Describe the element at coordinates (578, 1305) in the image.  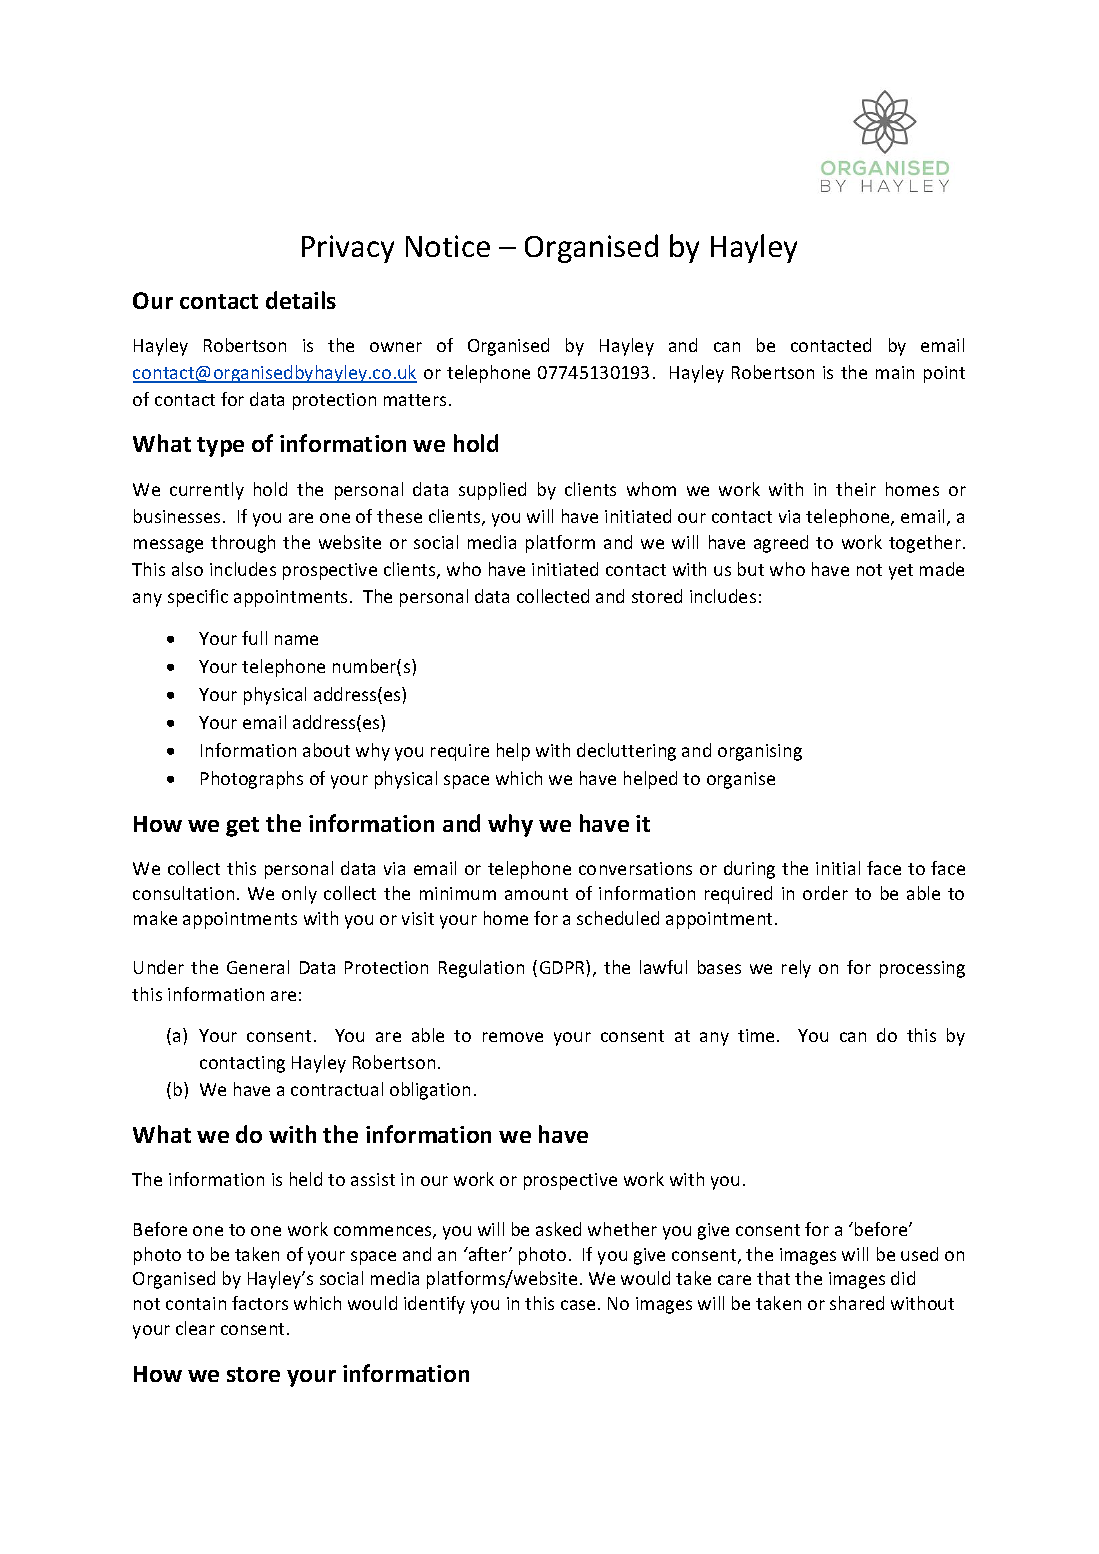
I see `case` at that location.
